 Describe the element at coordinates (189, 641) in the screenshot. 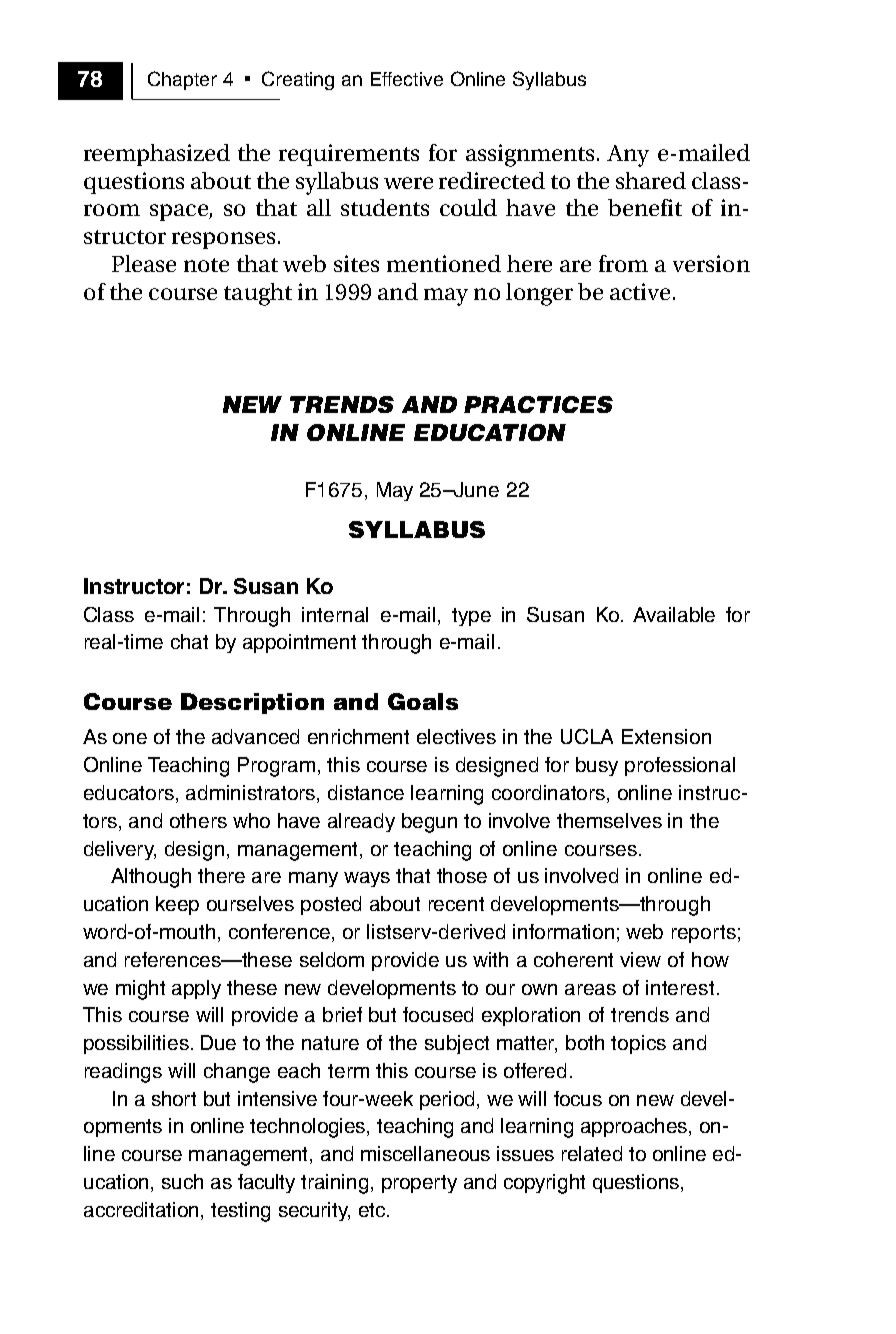

I see `chat` at that location.
